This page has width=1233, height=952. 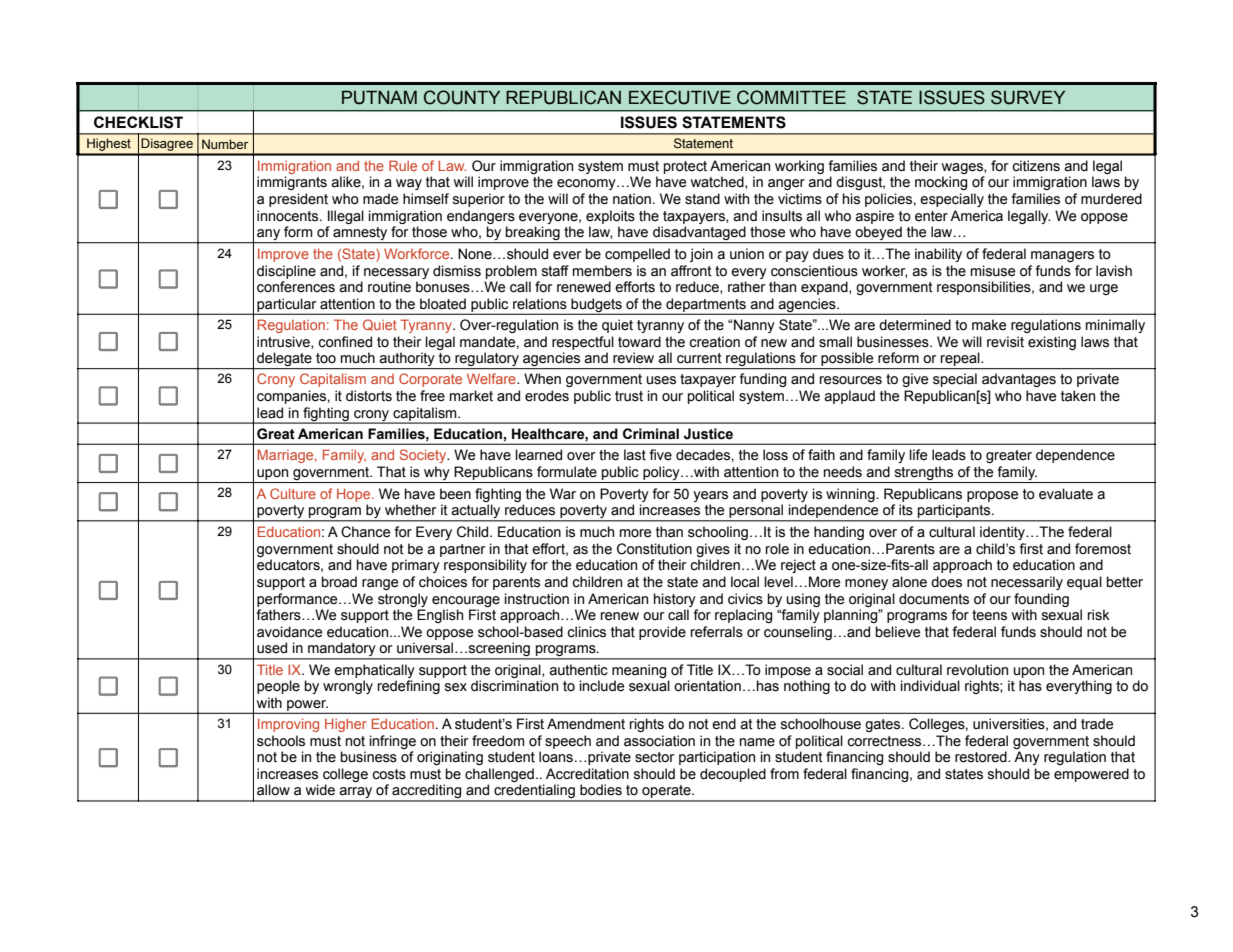 What do you see at coordinates (989, 615) in the page?
I see `teens` at bounding box center [989, 615].
